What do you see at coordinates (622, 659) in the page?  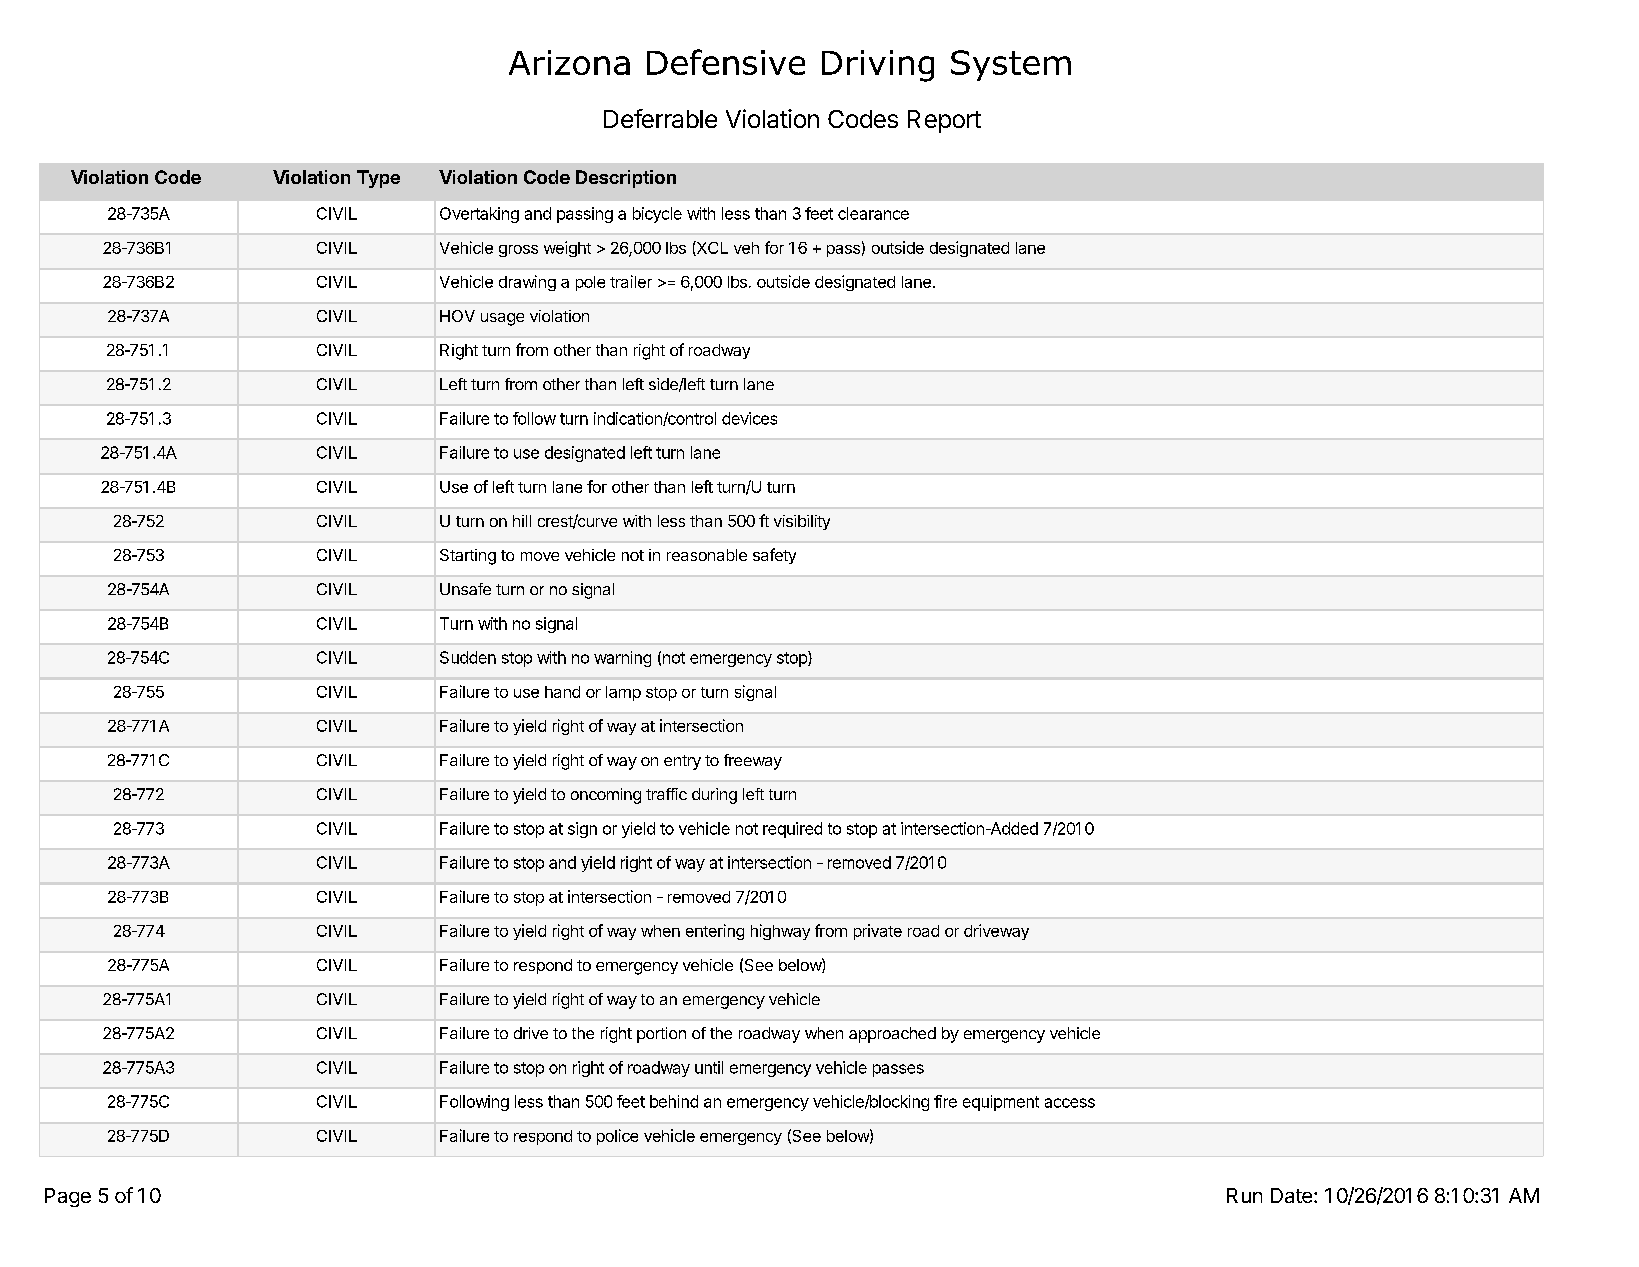 I see `warning` at bounding box center [622, 659].
